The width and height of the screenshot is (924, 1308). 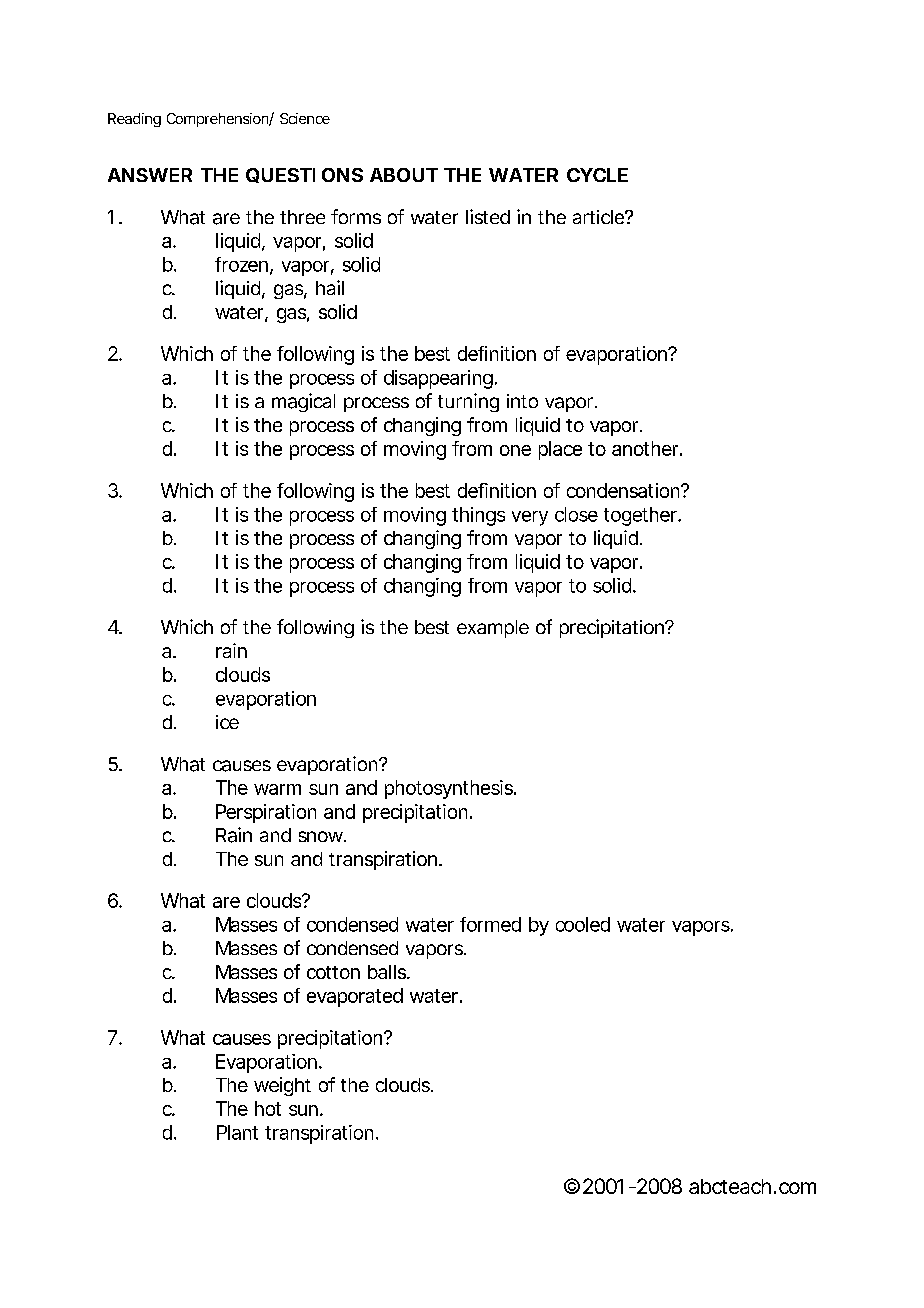 What do you see at coordinates (493, 629) in the screenshot?
I see `example` at bounding box center [493, 629].
